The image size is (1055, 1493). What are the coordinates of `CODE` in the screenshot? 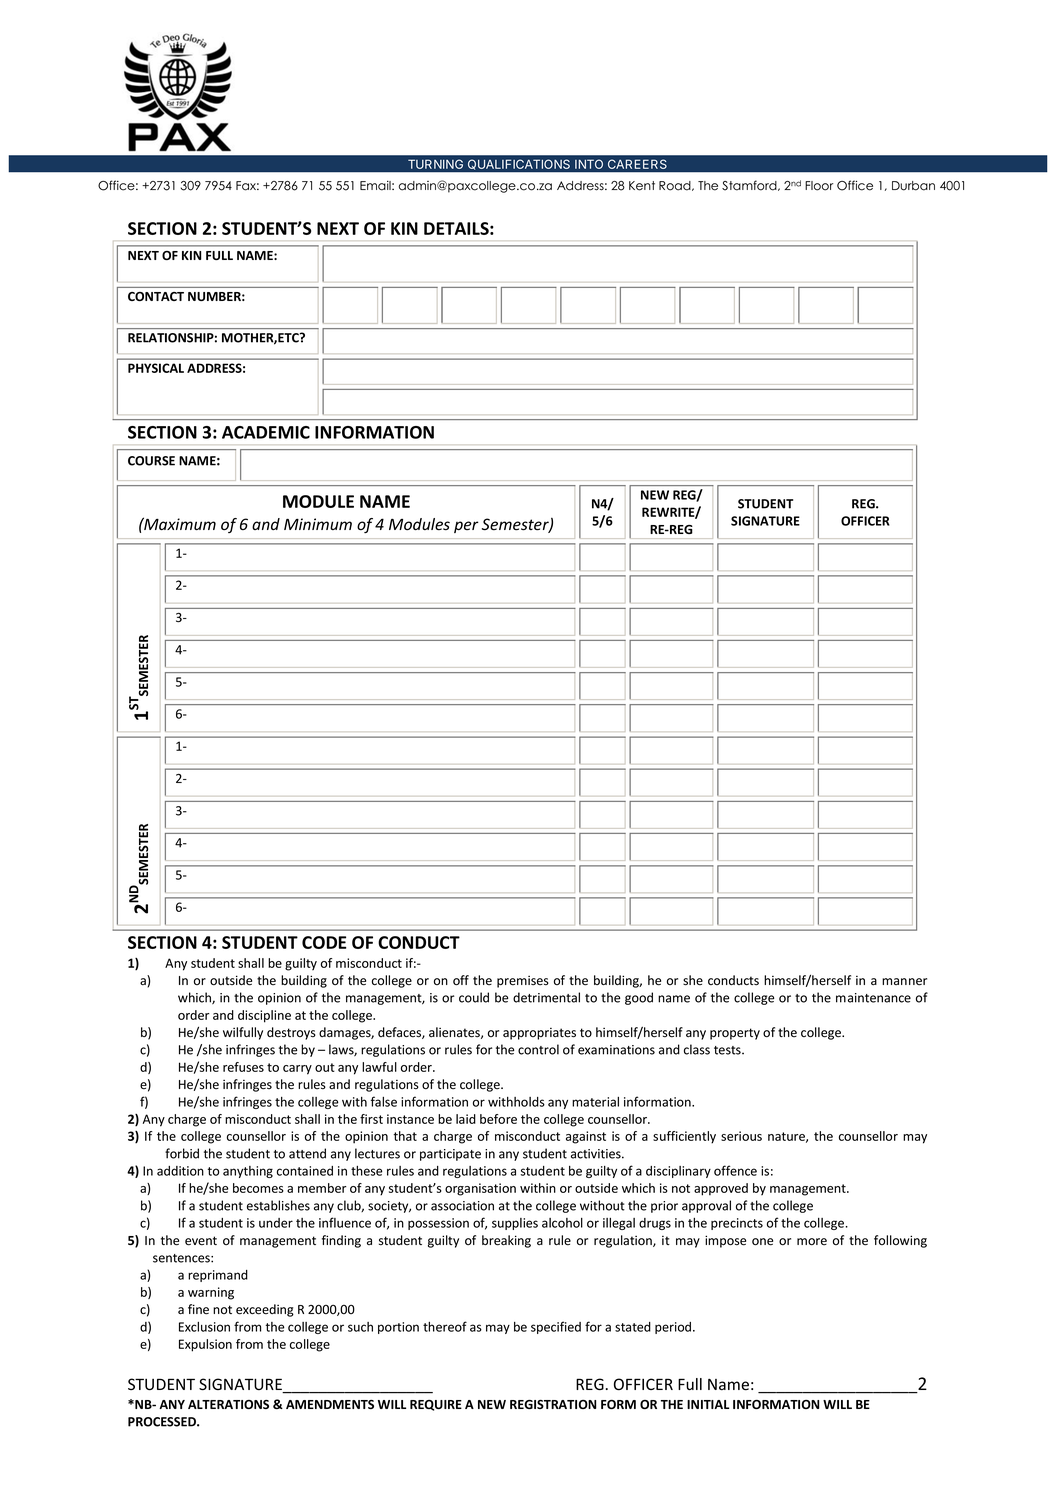 It's located at (324, 942).
